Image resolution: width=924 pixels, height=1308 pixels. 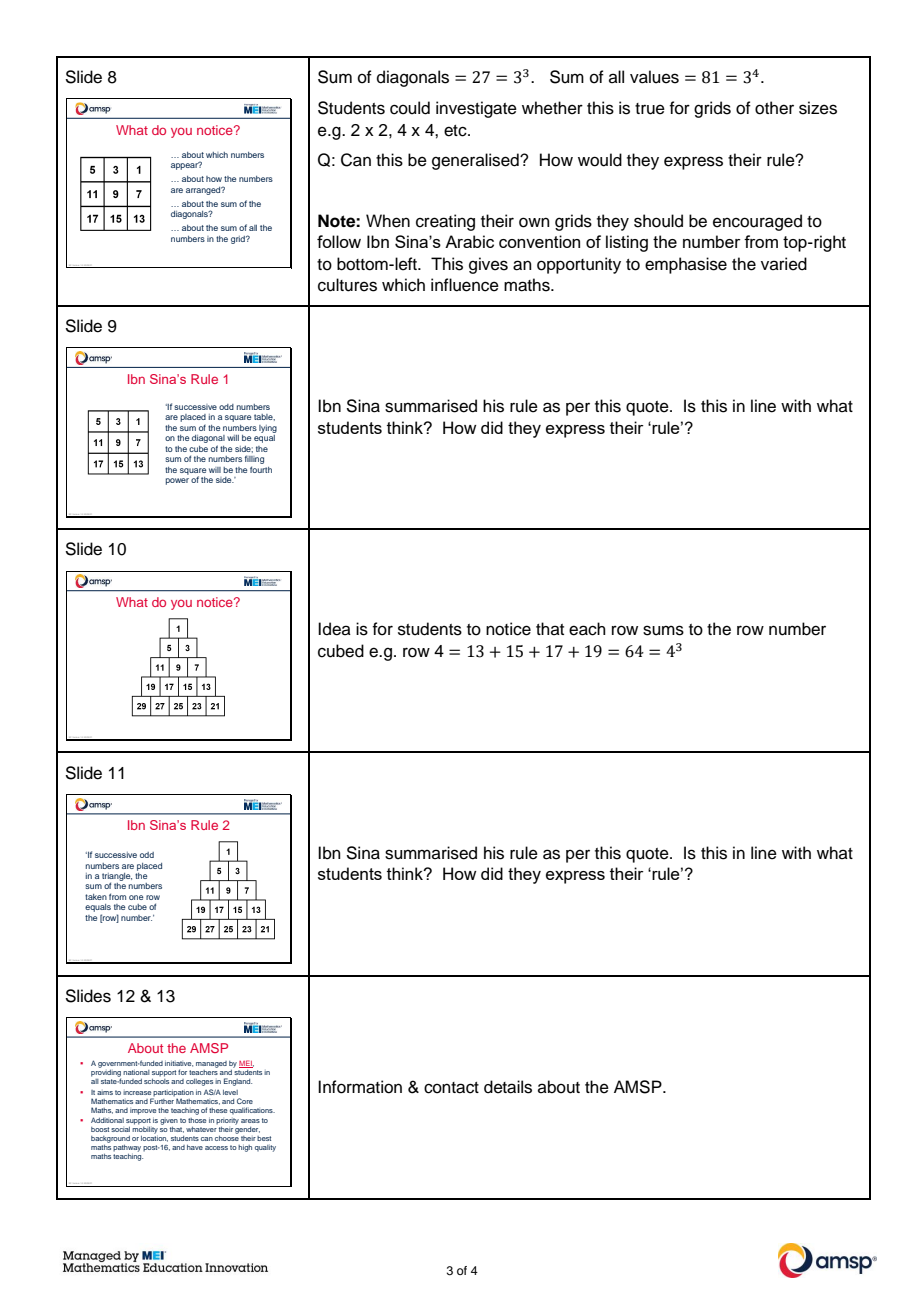 I want to click on lying, so click(x=268, y=429).
